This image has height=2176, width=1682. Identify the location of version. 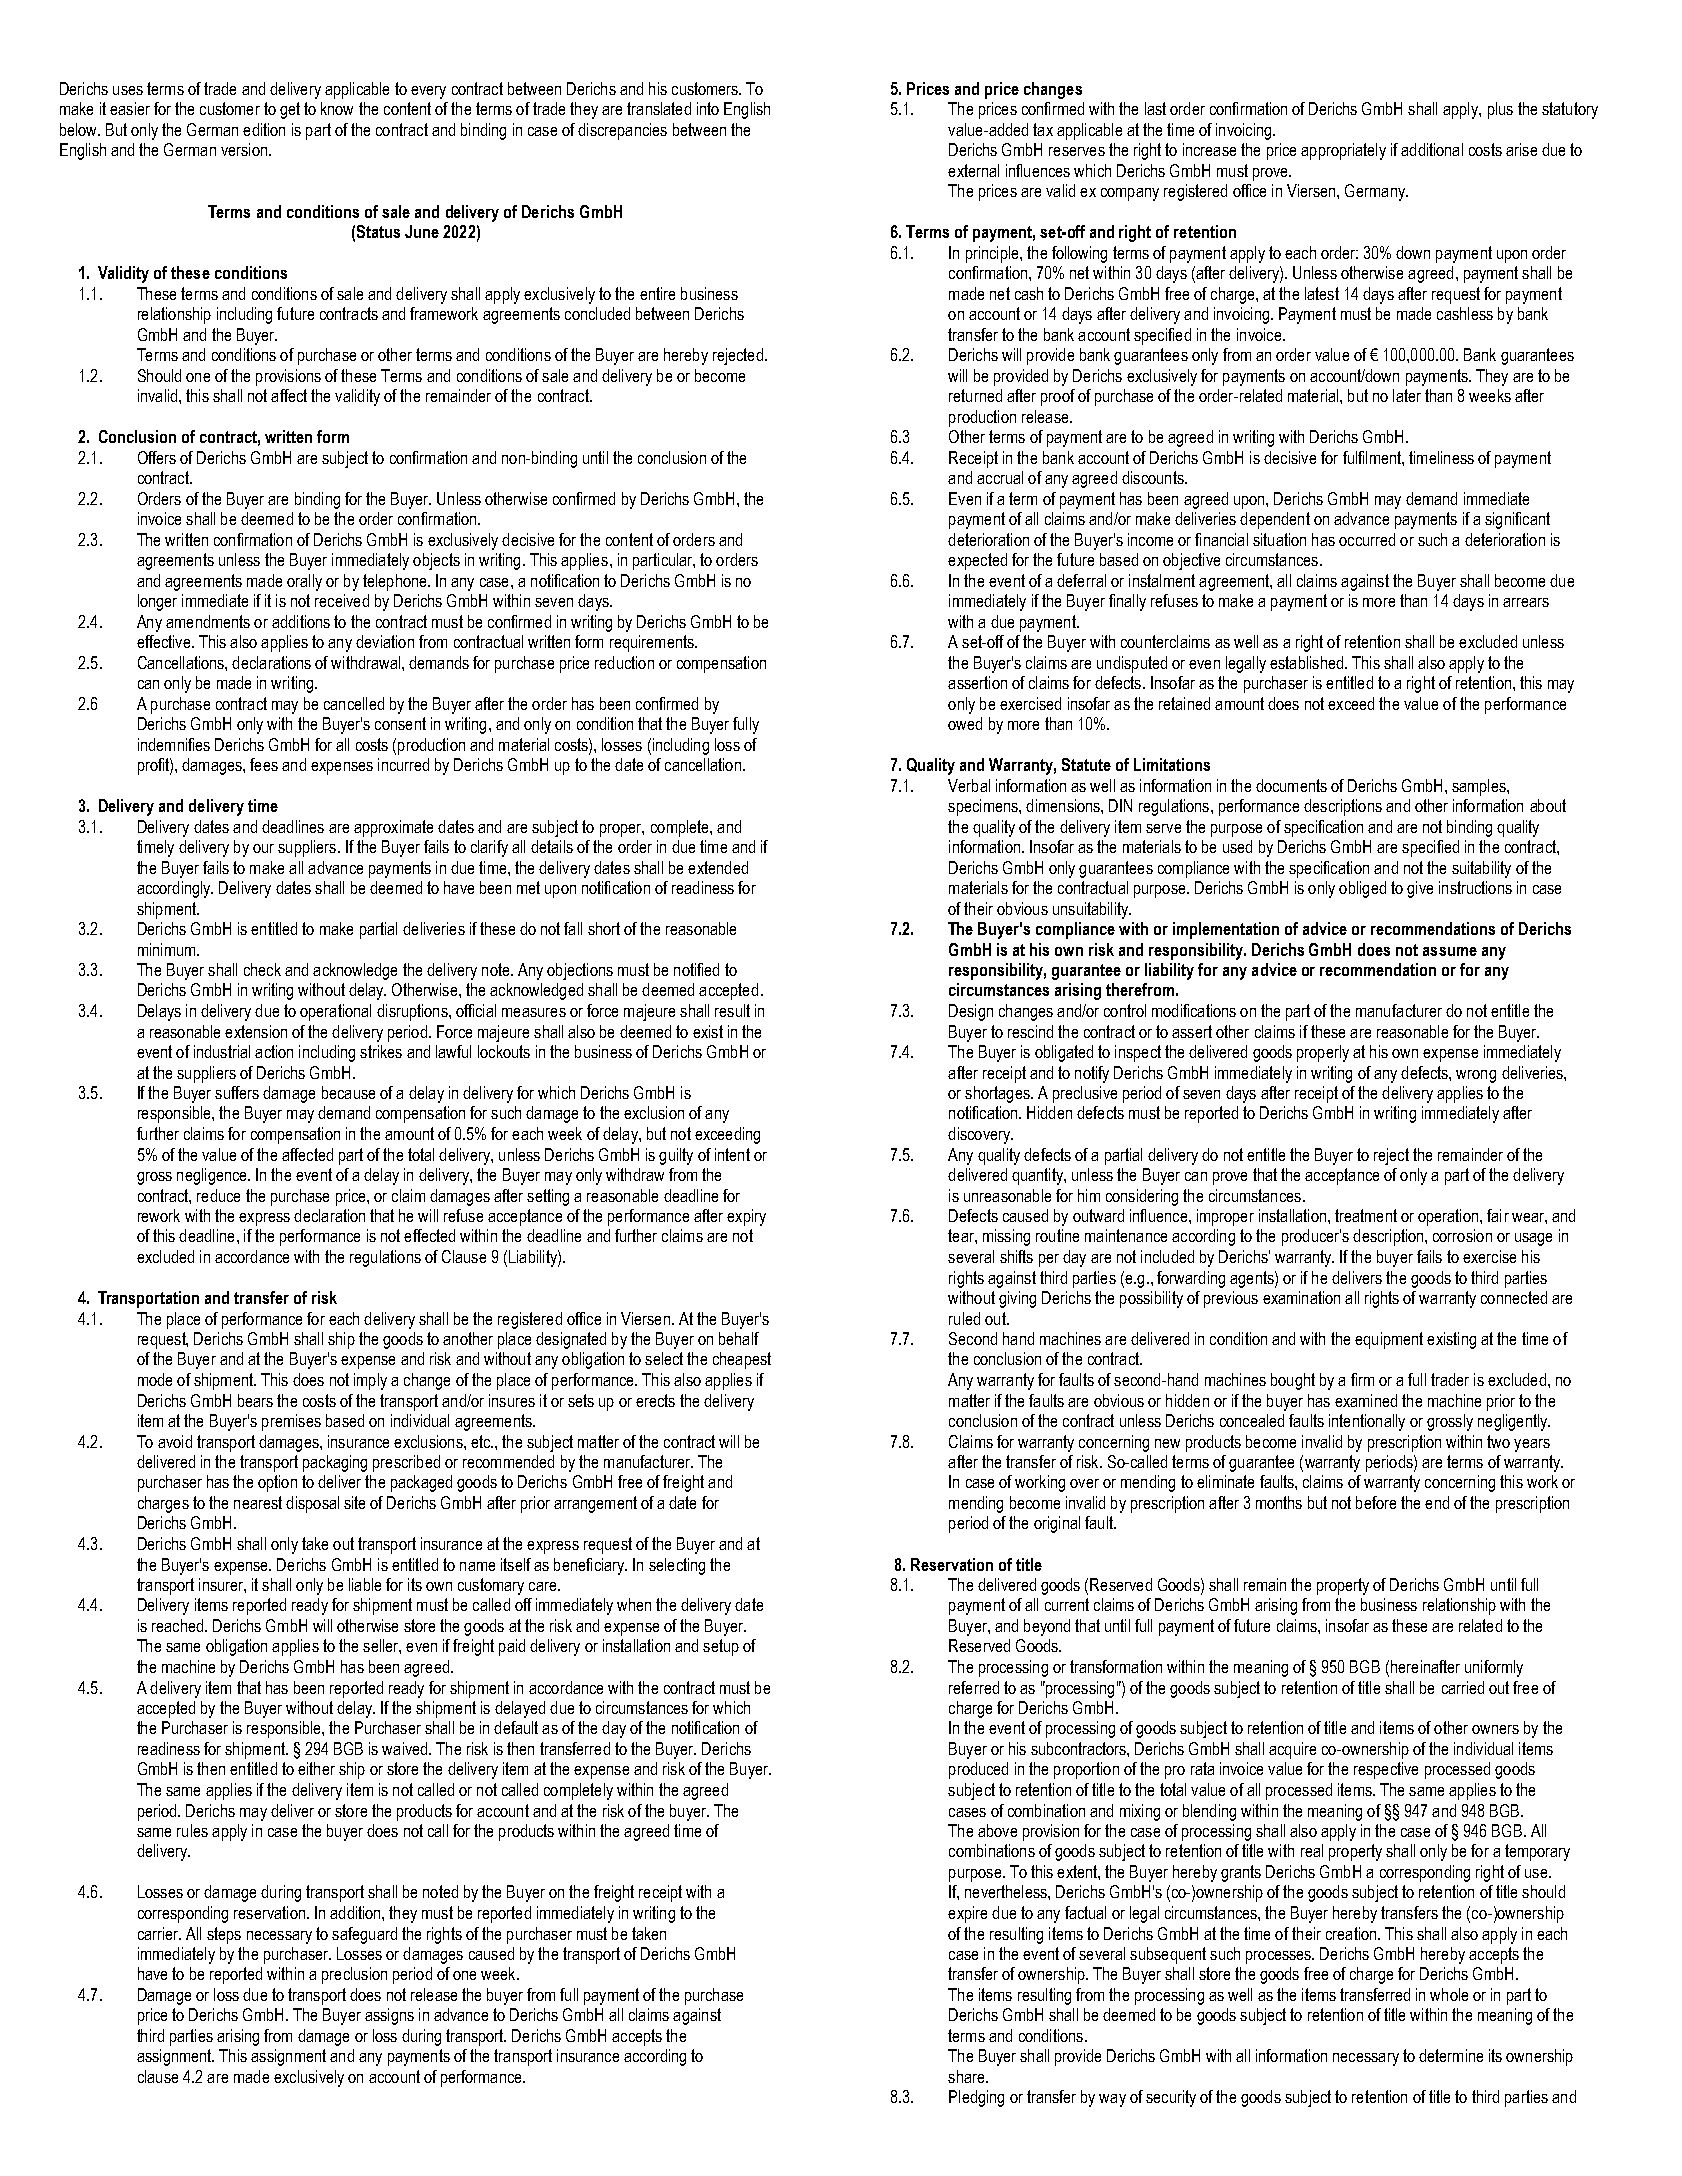
(244, 149).
